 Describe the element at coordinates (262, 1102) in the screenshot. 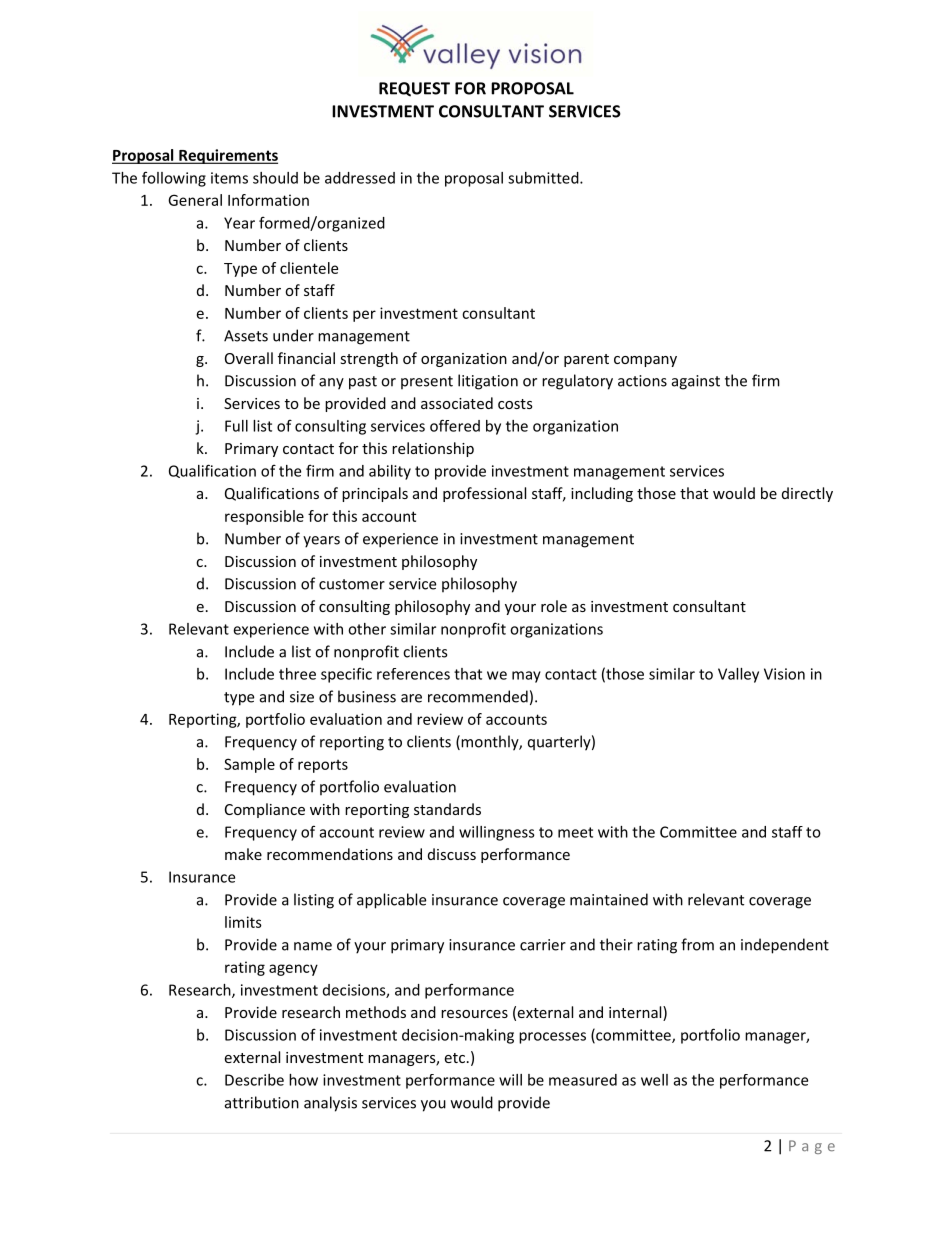

I see `attribution` at that location.
